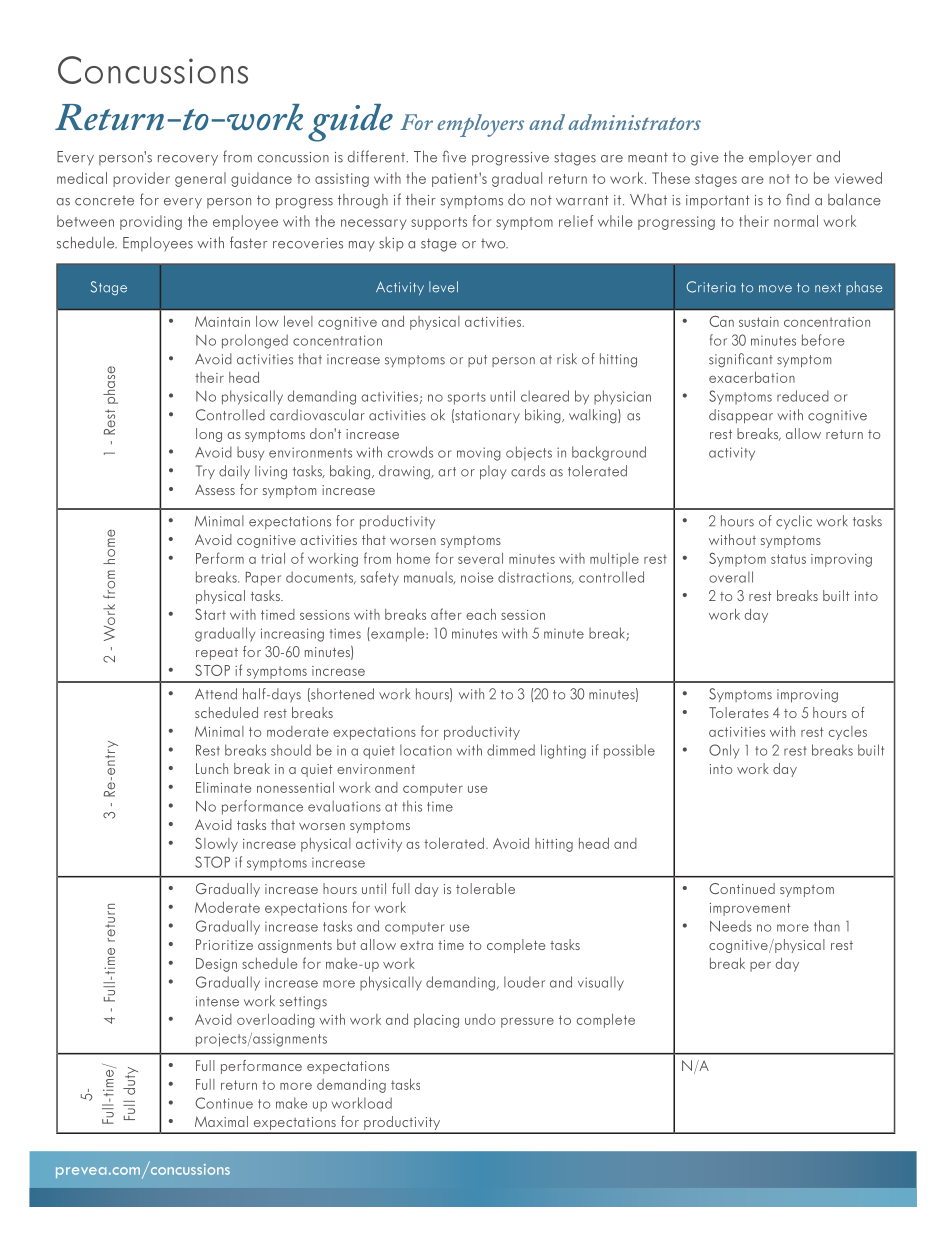  What do you see at coordinates (480, 1019) in the page?
I see `undo` at bounding box center [480, 1019].
